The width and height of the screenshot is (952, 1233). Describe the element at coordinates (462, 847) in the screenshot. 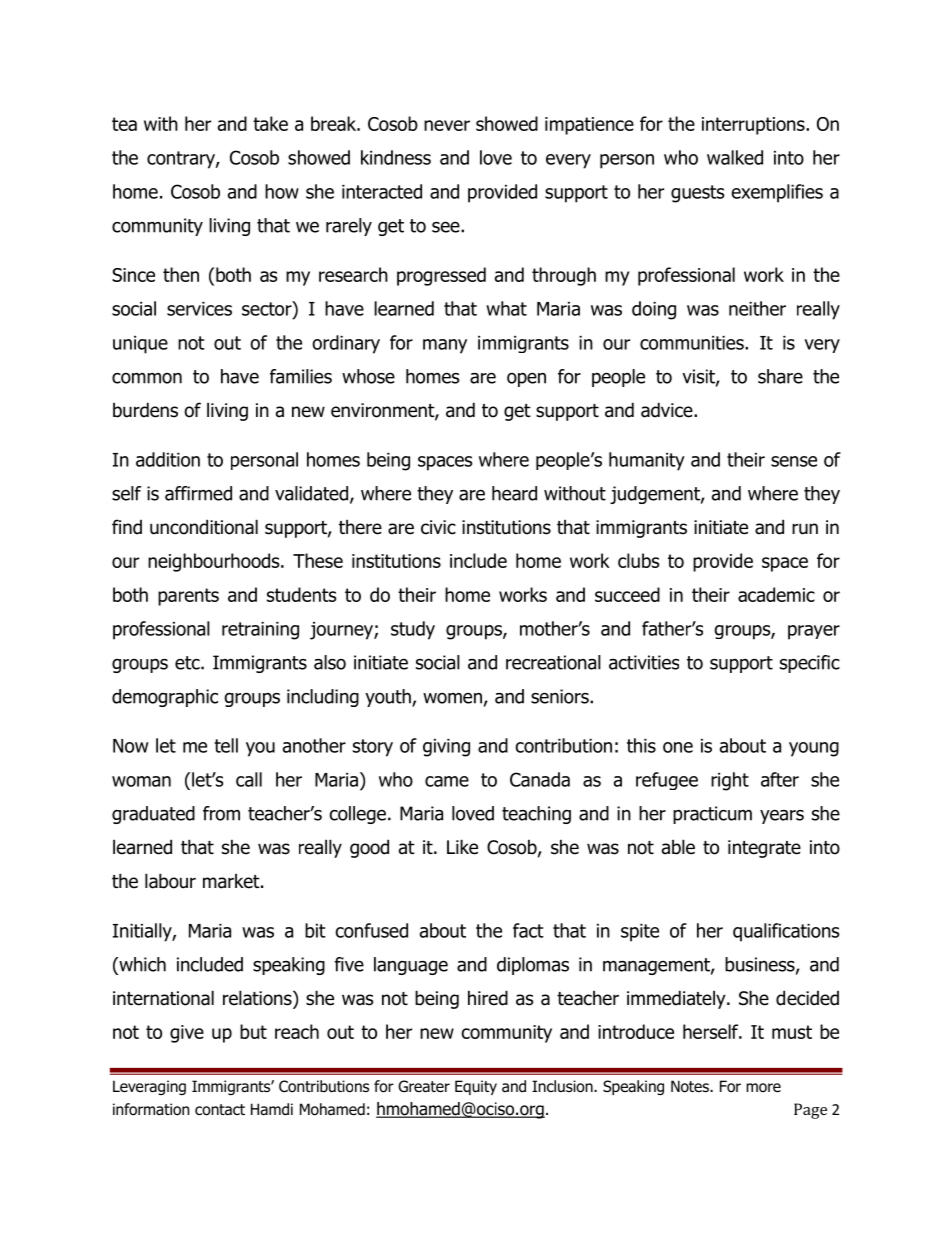

I see `Like` at that location.
